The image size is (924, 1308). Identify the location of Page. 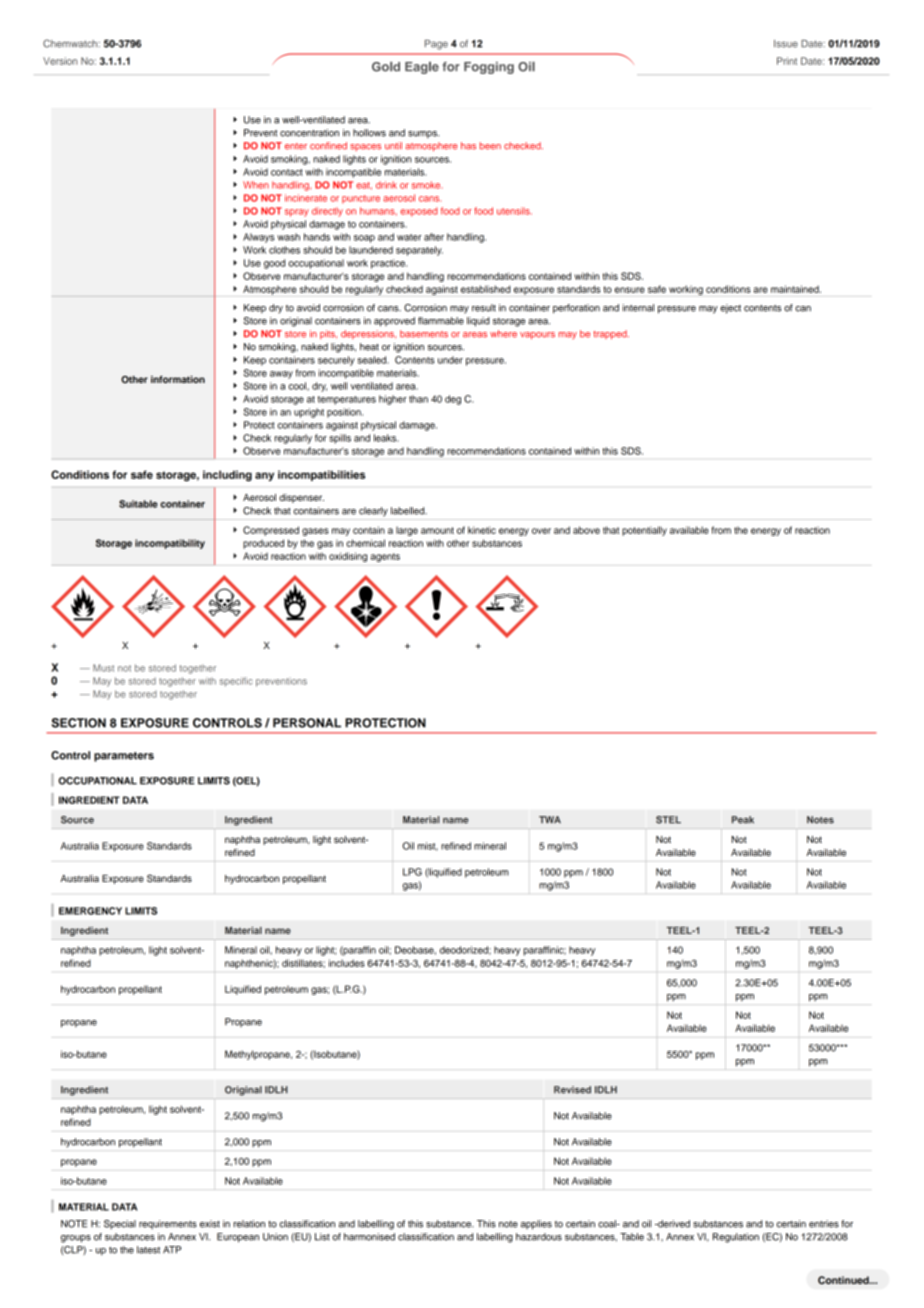
(436, 45).
